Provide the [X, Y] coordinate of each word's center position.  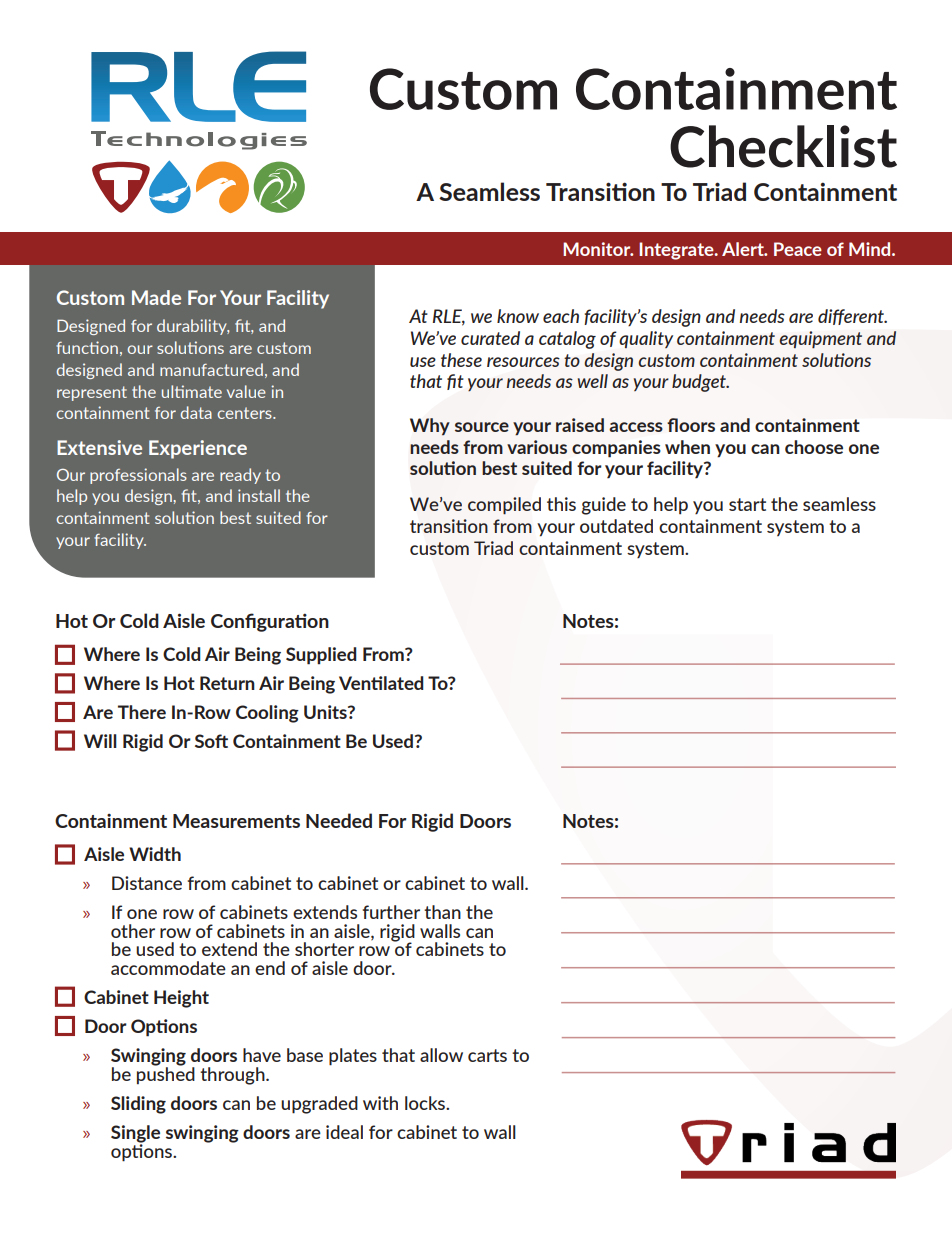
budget [700, 383]
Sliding [138, 1105]
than [442, 912]
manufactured [211, 369]
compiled [504, 506]
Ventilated [381, 683]
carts [487, 1055]
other [133, 931]
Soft [211, 741]
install [259, 495]
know [518, 316]
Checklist [783, 146]
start [747, 504]
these [461, 360]
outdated [616, 526]
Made [156, 297]
